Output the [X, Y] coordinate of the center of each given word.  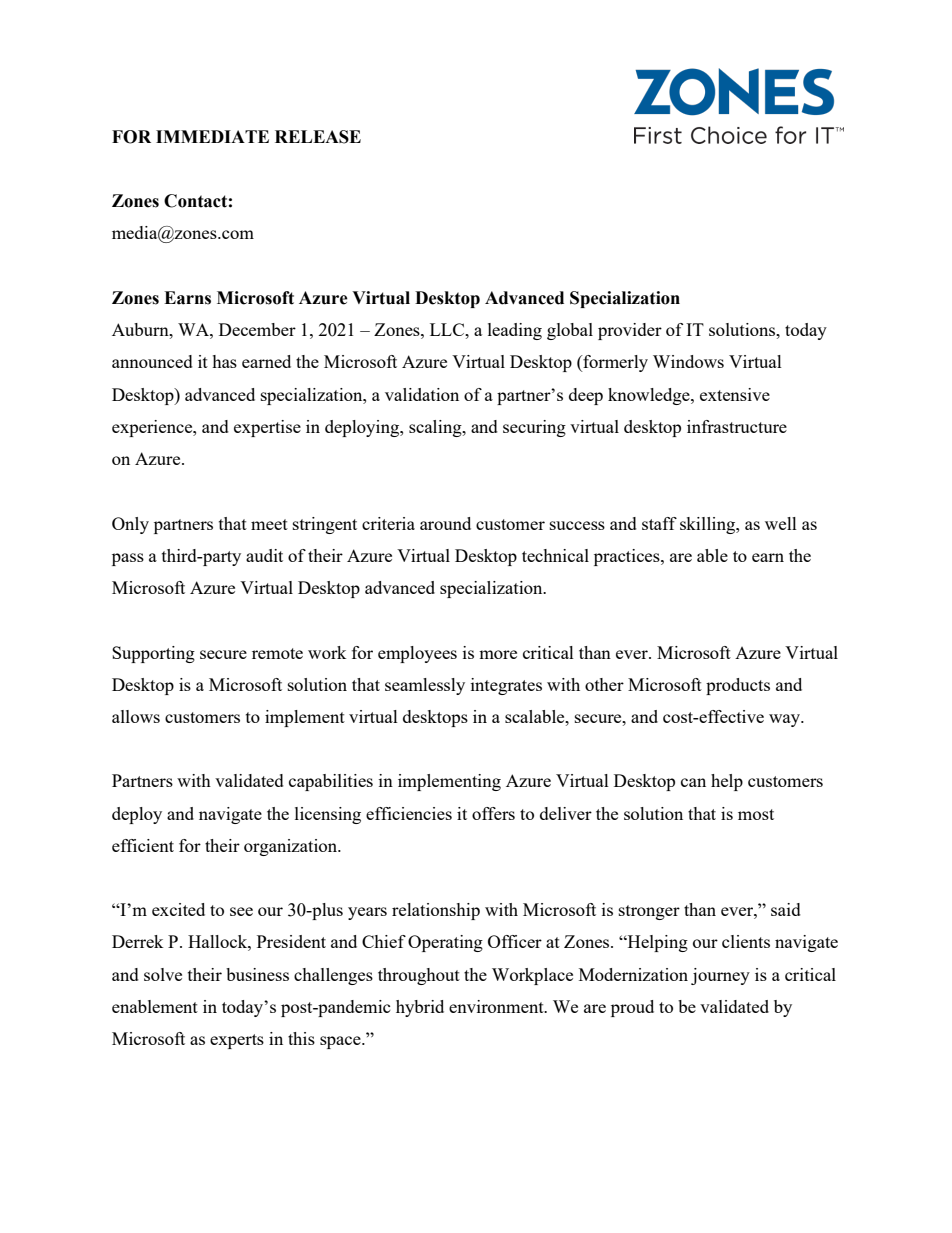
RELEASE [318, 137]
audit [264, 555]
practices [628, 557]
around [445, 523]
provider [630, 331]
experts [237, 1041]
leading [515, 331]
